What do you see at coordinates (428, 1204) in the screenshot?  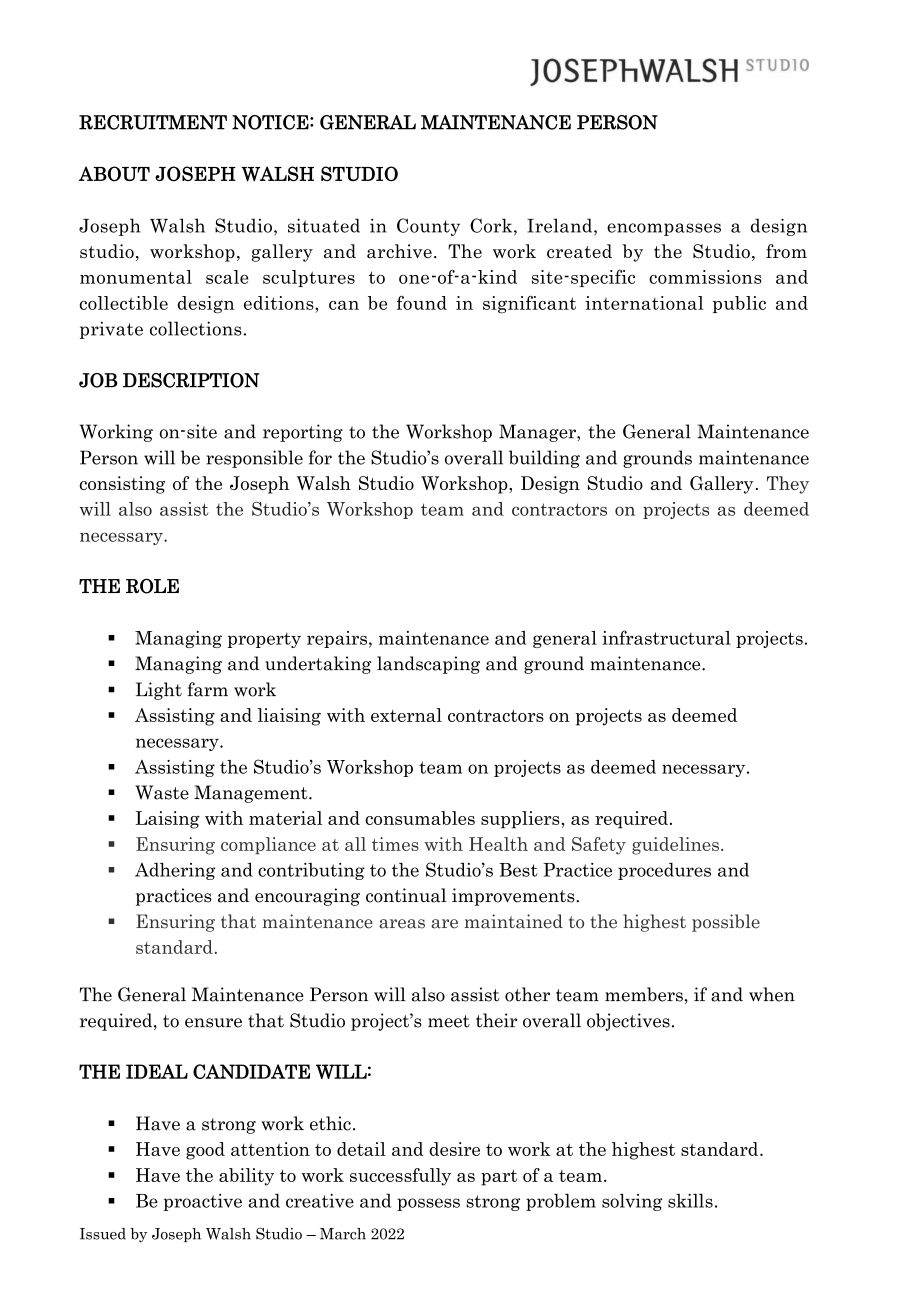 I see `possess` at bounding box center [428, 1204].
